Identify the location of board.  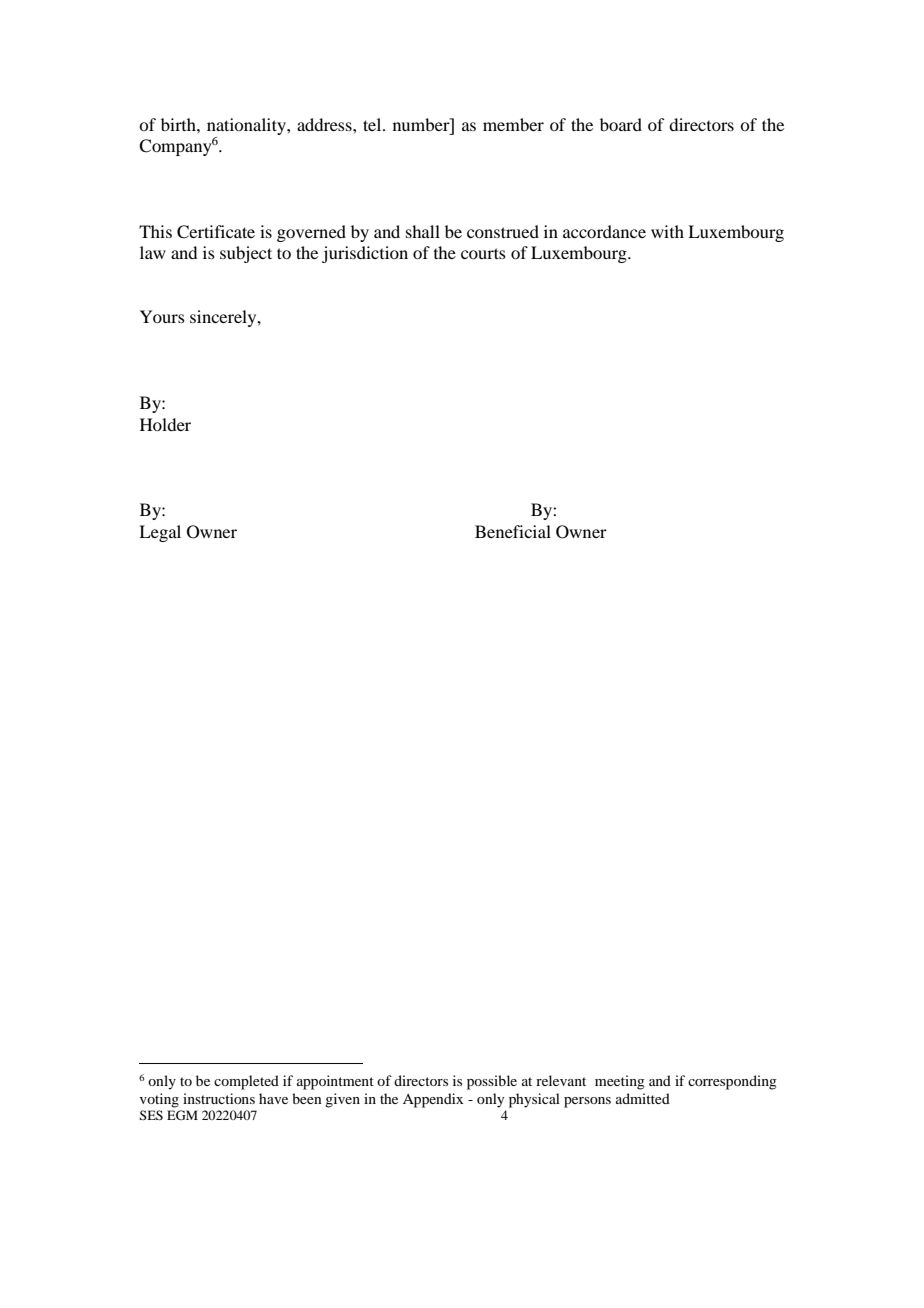
(621, 124).
